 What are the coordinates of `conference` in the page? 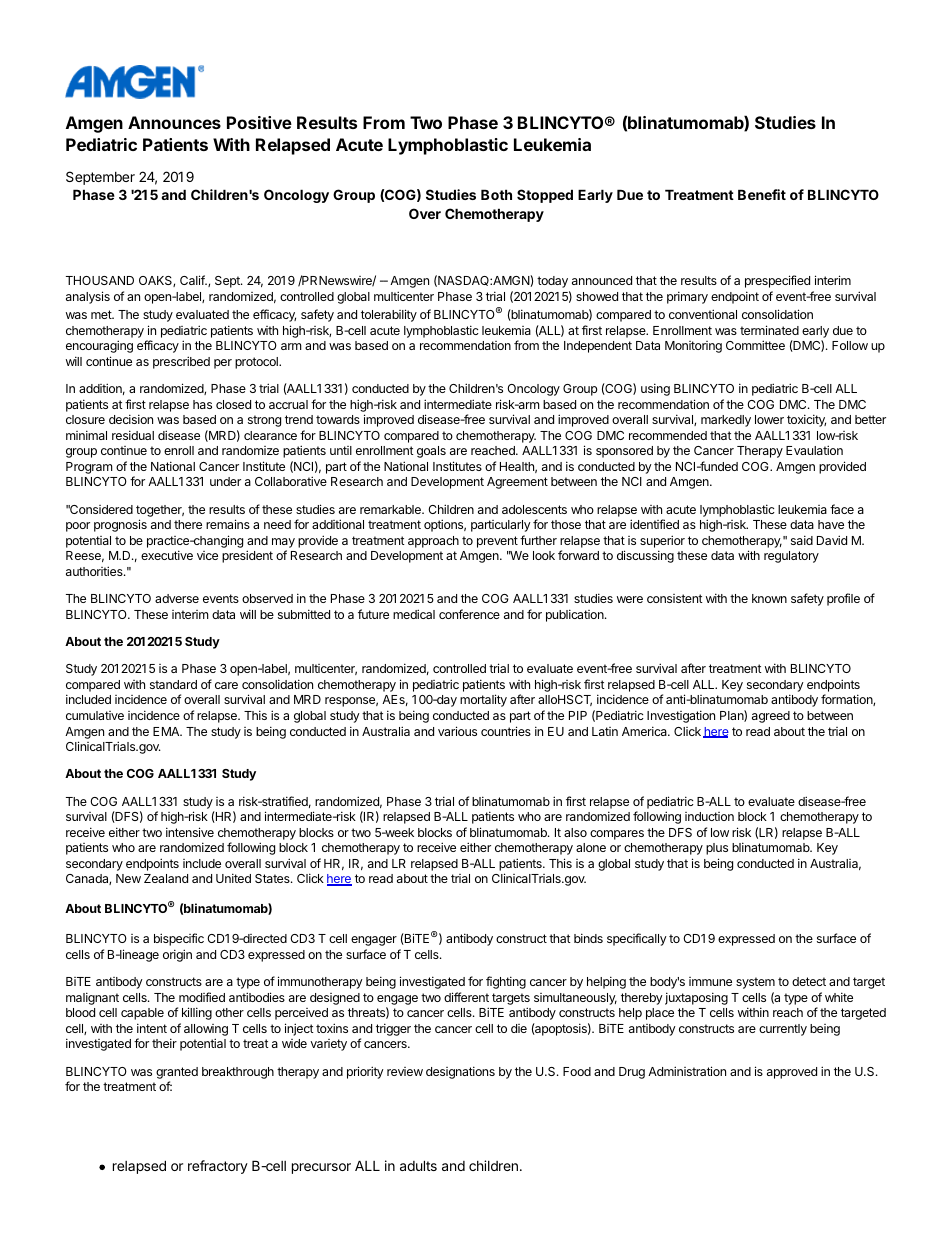 It's located at (469, 614).
